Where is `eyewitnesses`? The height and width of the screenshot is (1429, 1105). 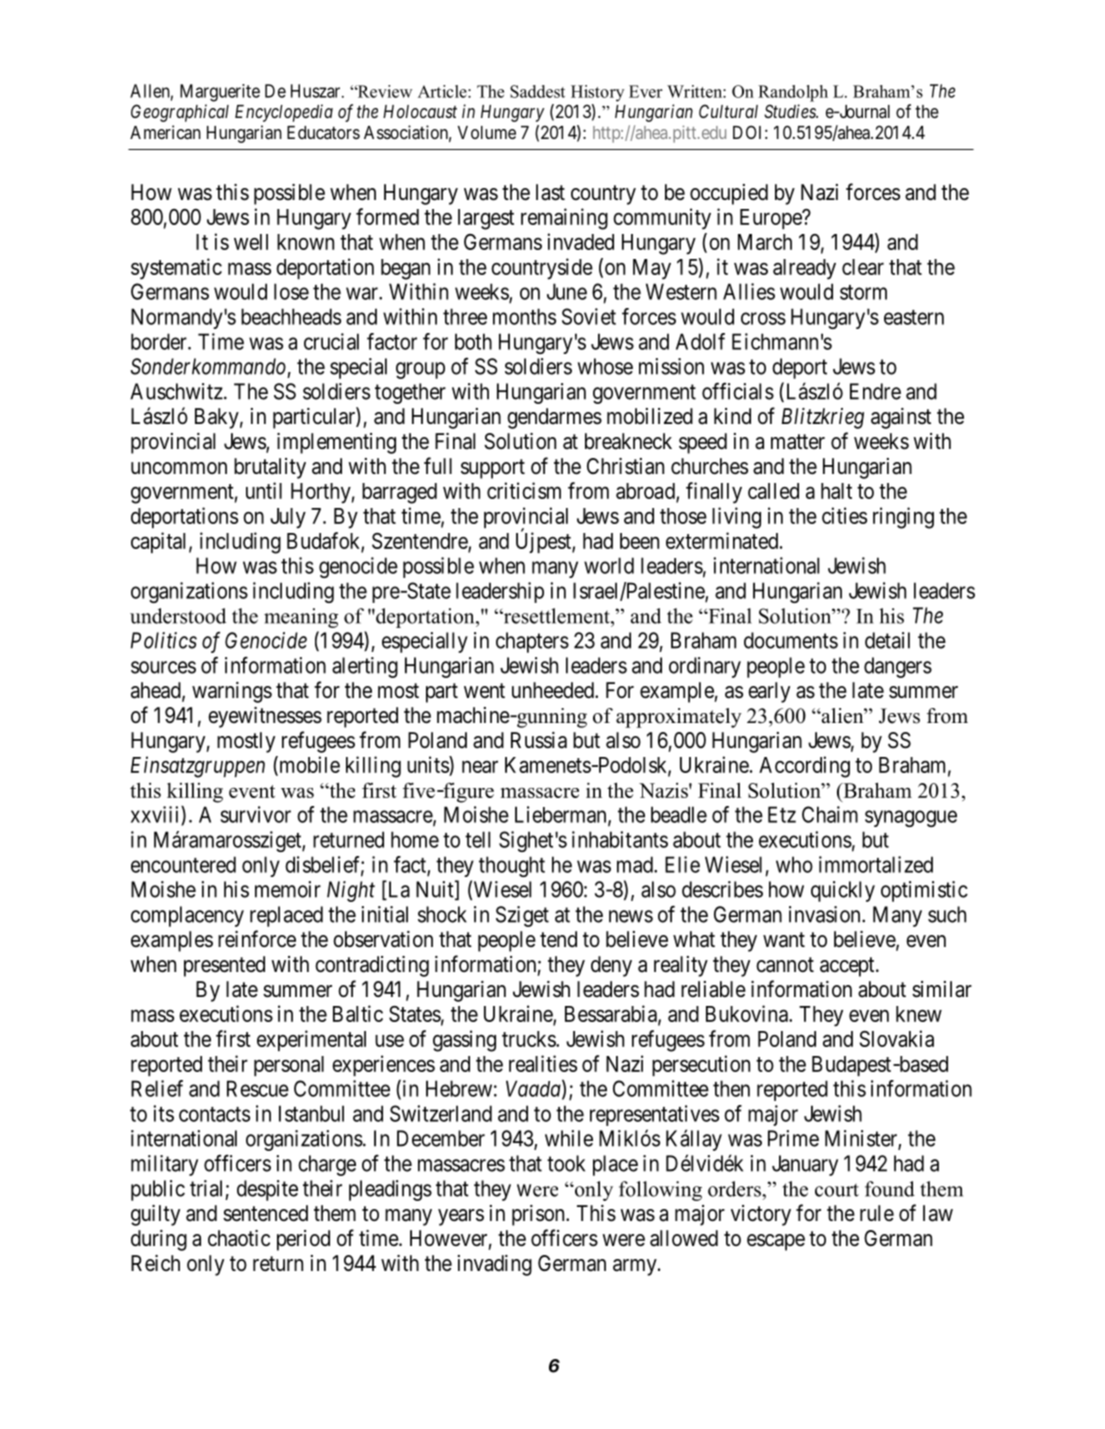 eyewitnesses is located at coordinates (265, 717).
